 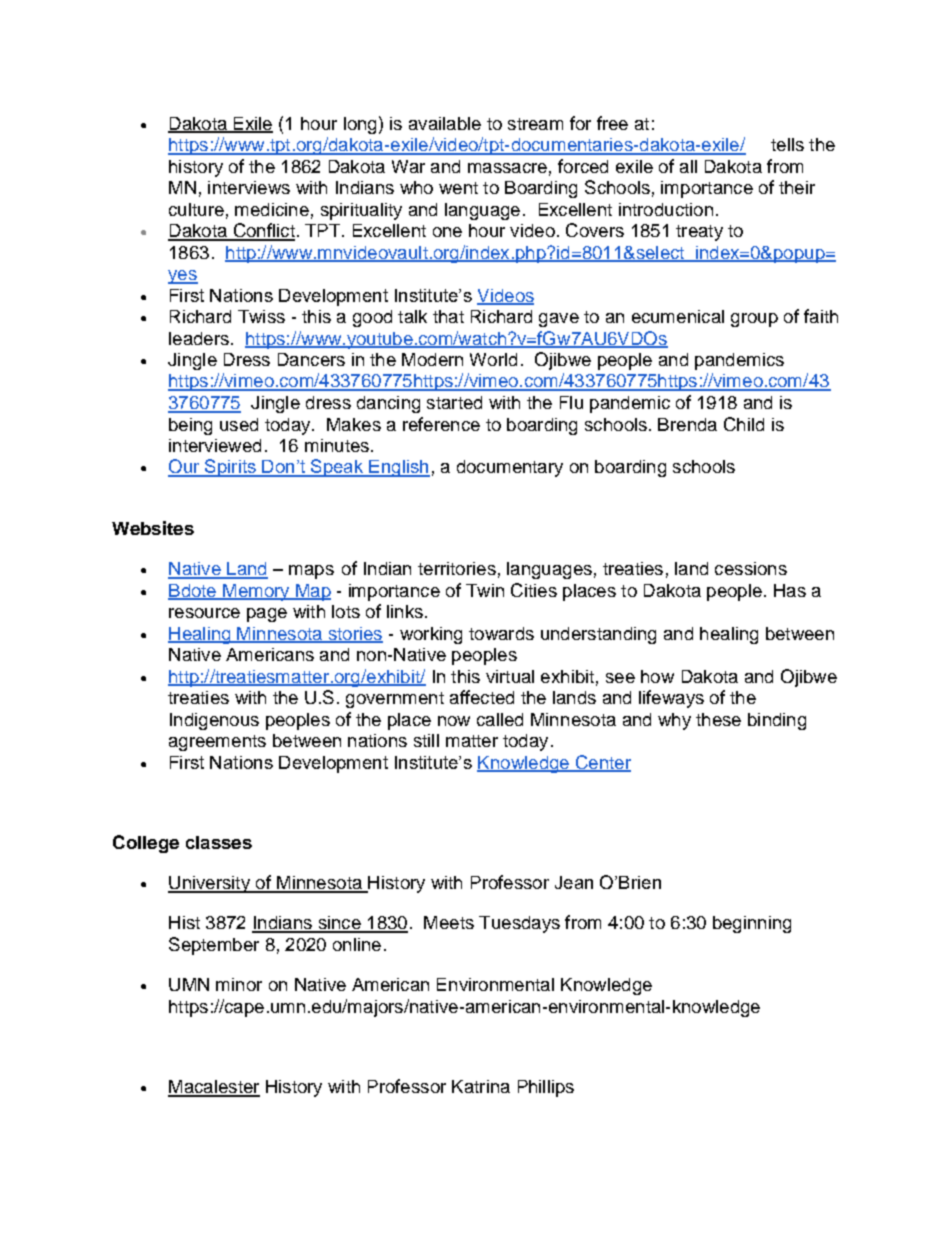 What do you see at coordinates (790, 590) in the screenshot?
I see `Has` at bounding box center [790, 590].
